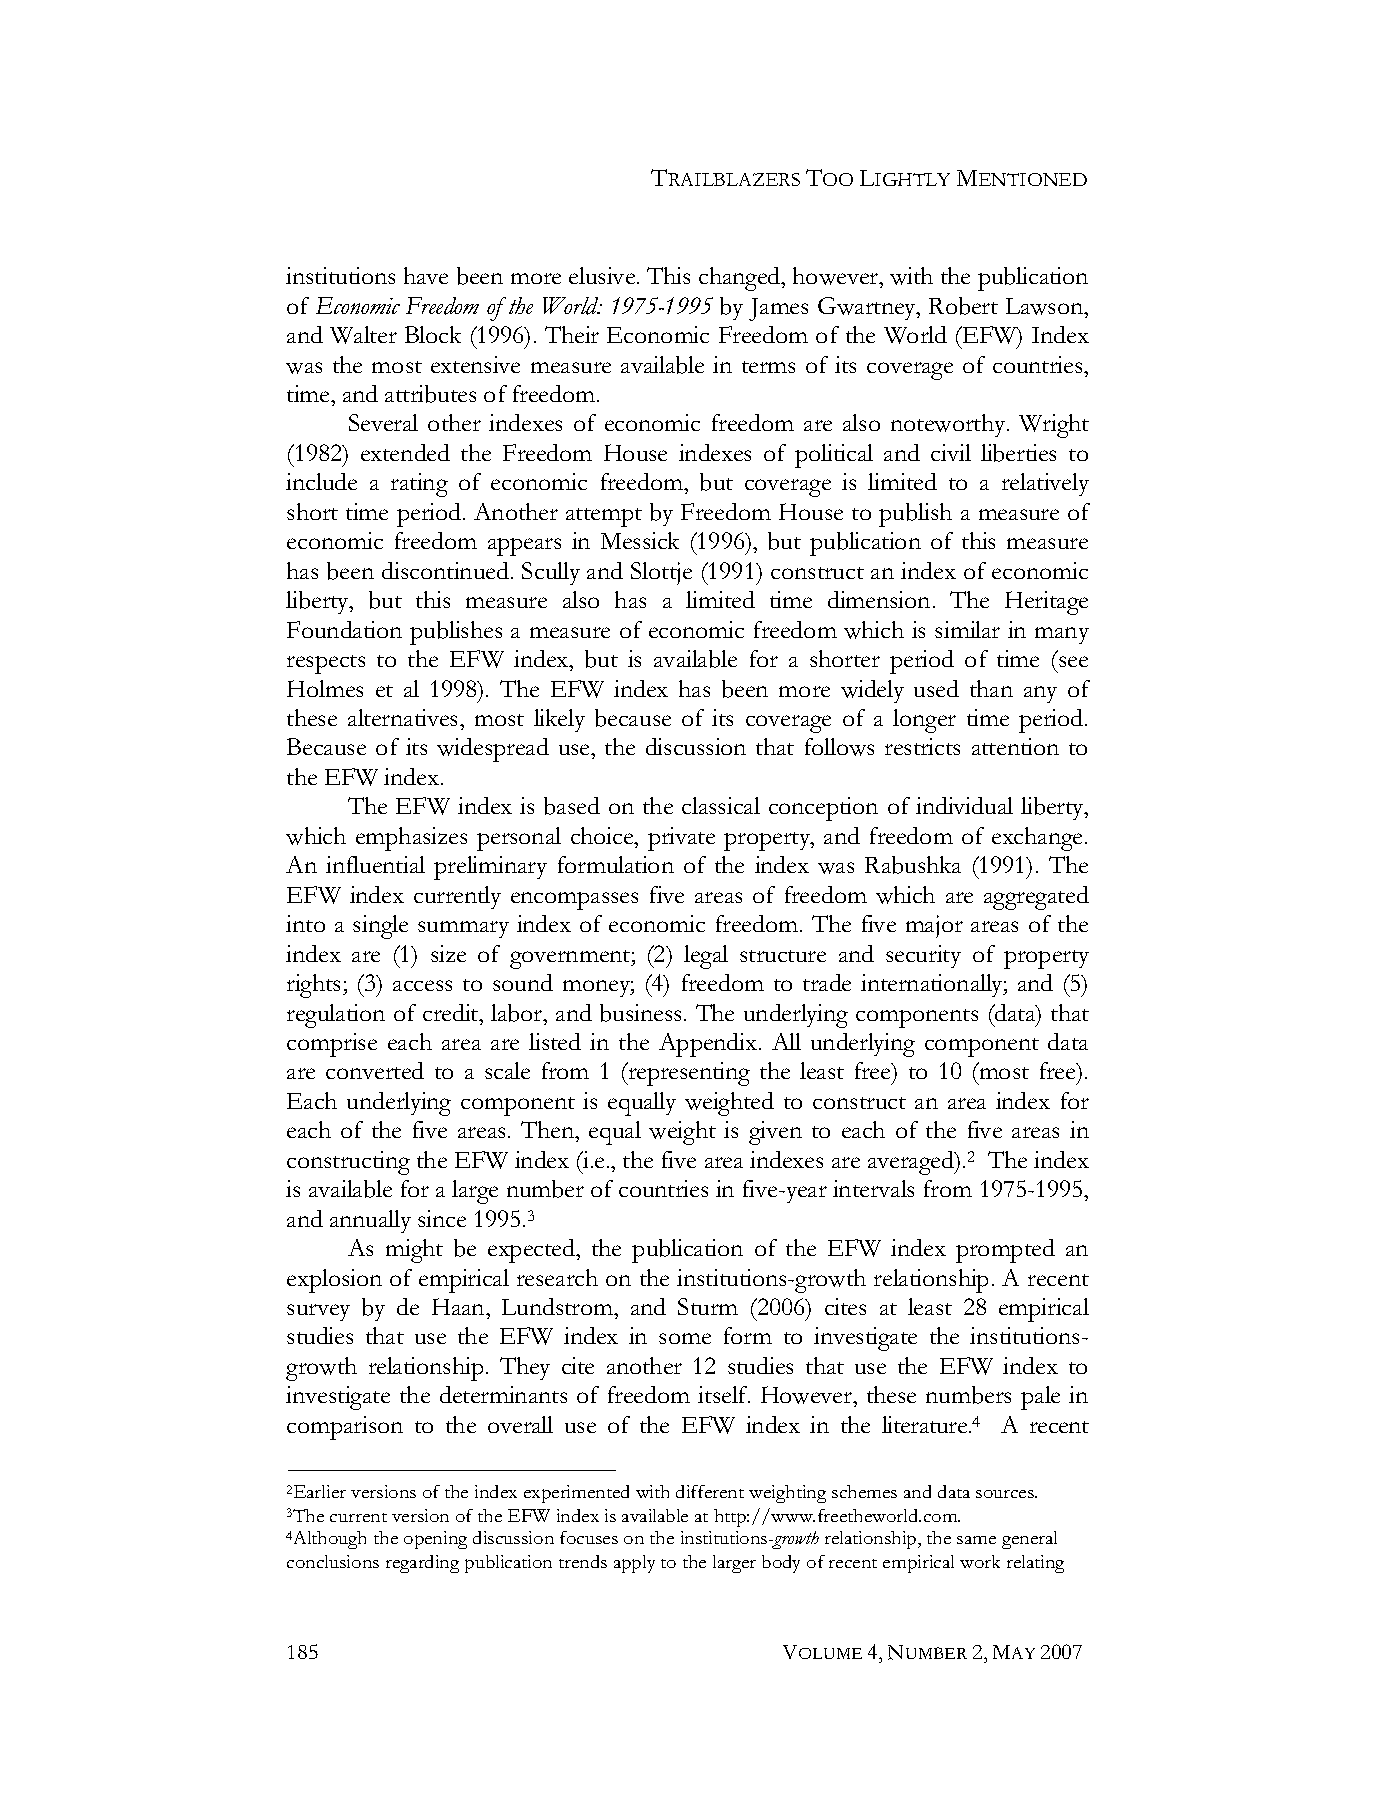 The height and width of the screenshot is (1803, 1393). What do you see at coordinates (976, 1540) in the screenshot?
I see `same` at bounding box center [976, 1540].
